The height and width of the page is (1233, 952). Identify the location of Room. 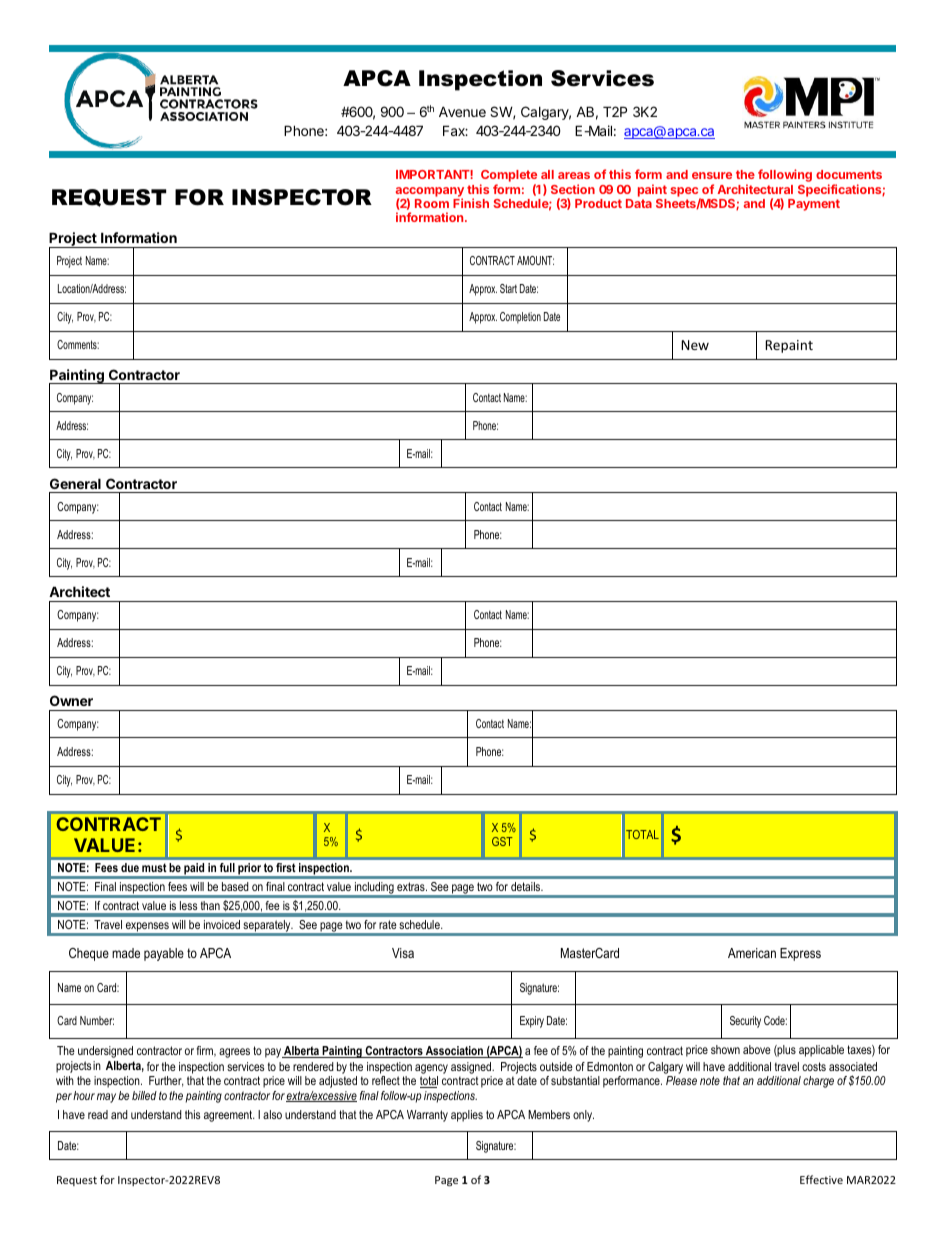
(432, 203).
